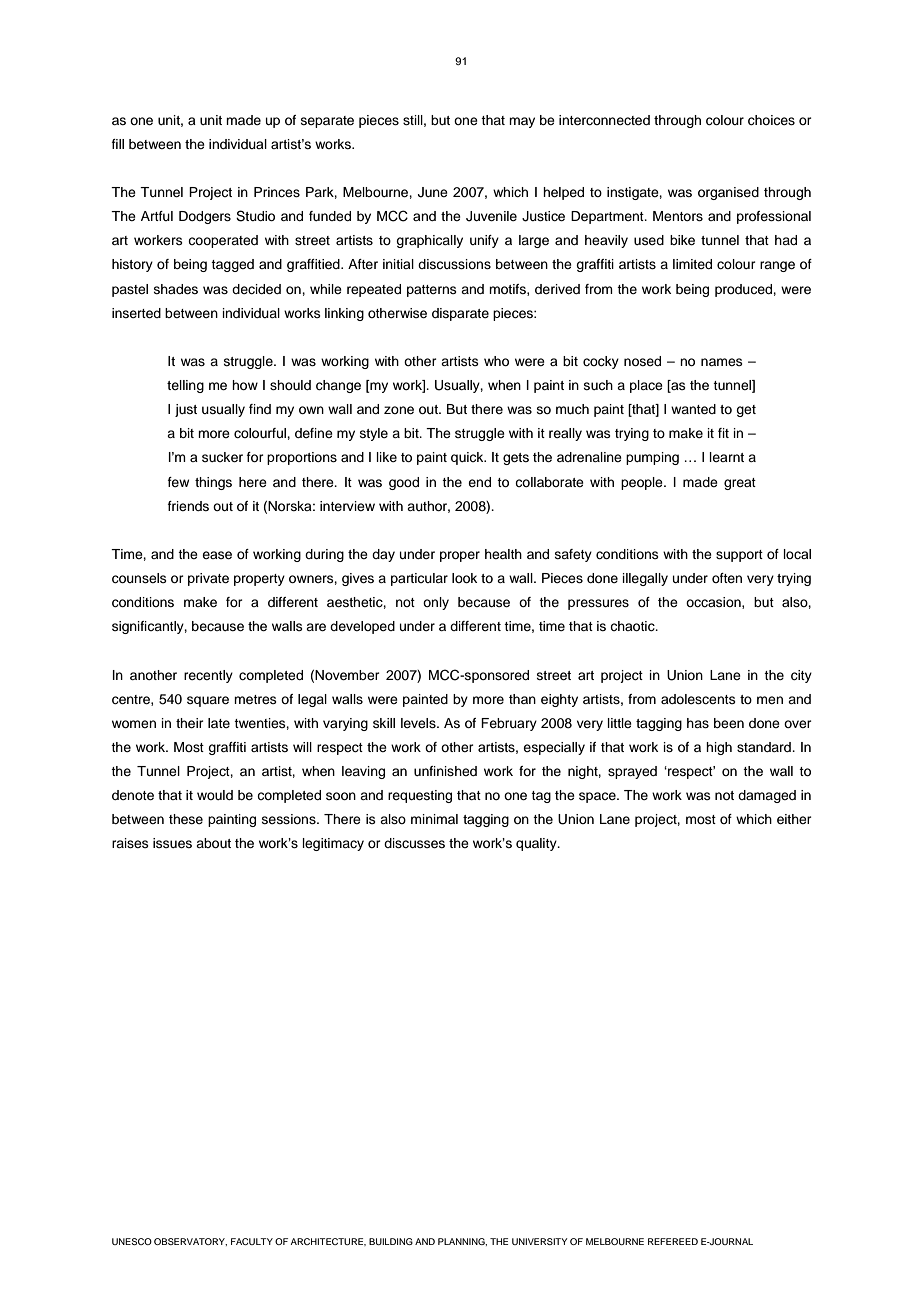  I want to click on Dodgers, so click(205, 217).
